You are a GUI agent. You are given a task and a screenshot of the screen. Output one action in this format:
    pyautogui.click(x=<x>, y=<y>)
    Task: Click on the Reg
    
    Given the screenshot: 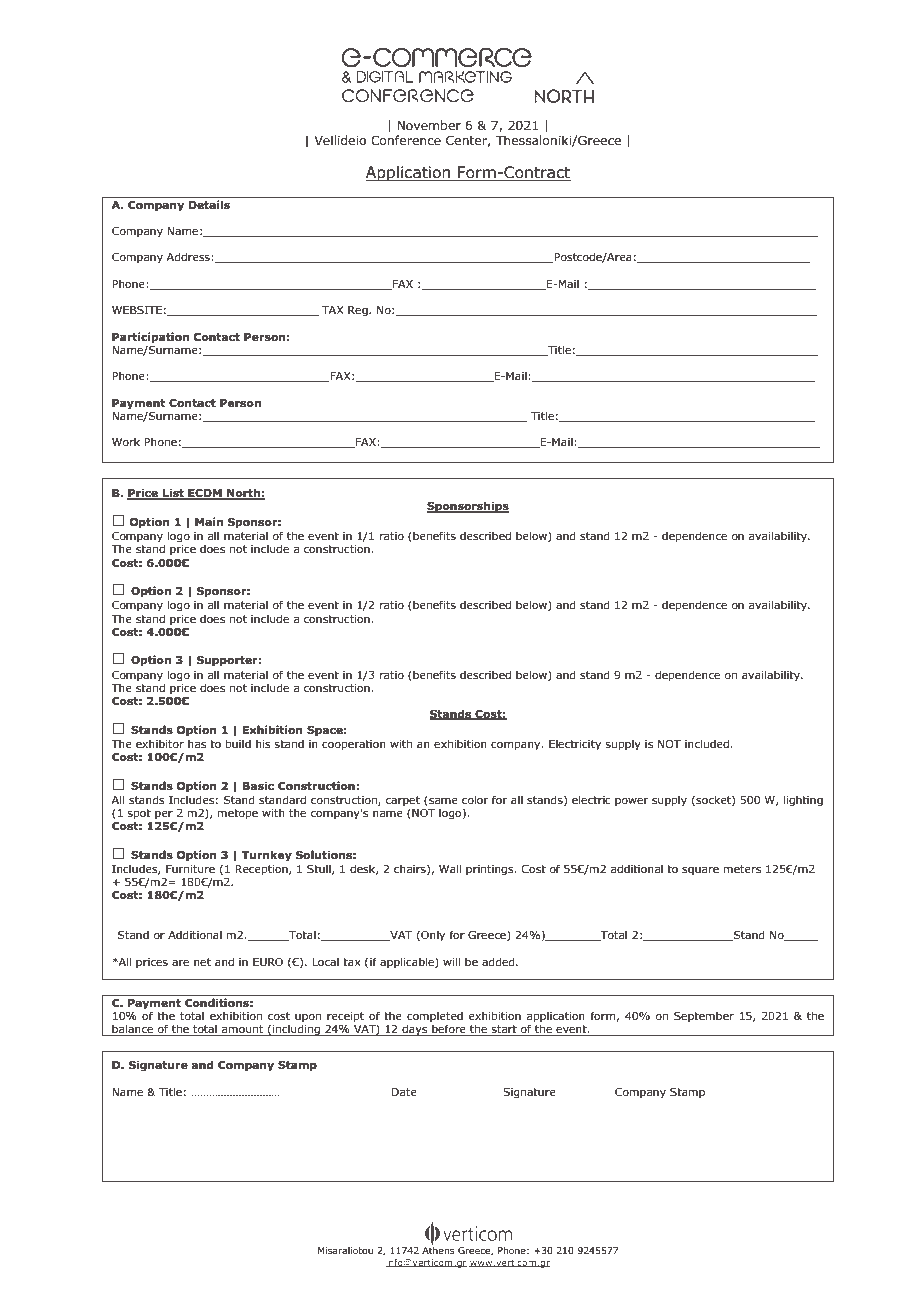 What is the action you would take?
    pyautogui.click(x=359, y=311)
